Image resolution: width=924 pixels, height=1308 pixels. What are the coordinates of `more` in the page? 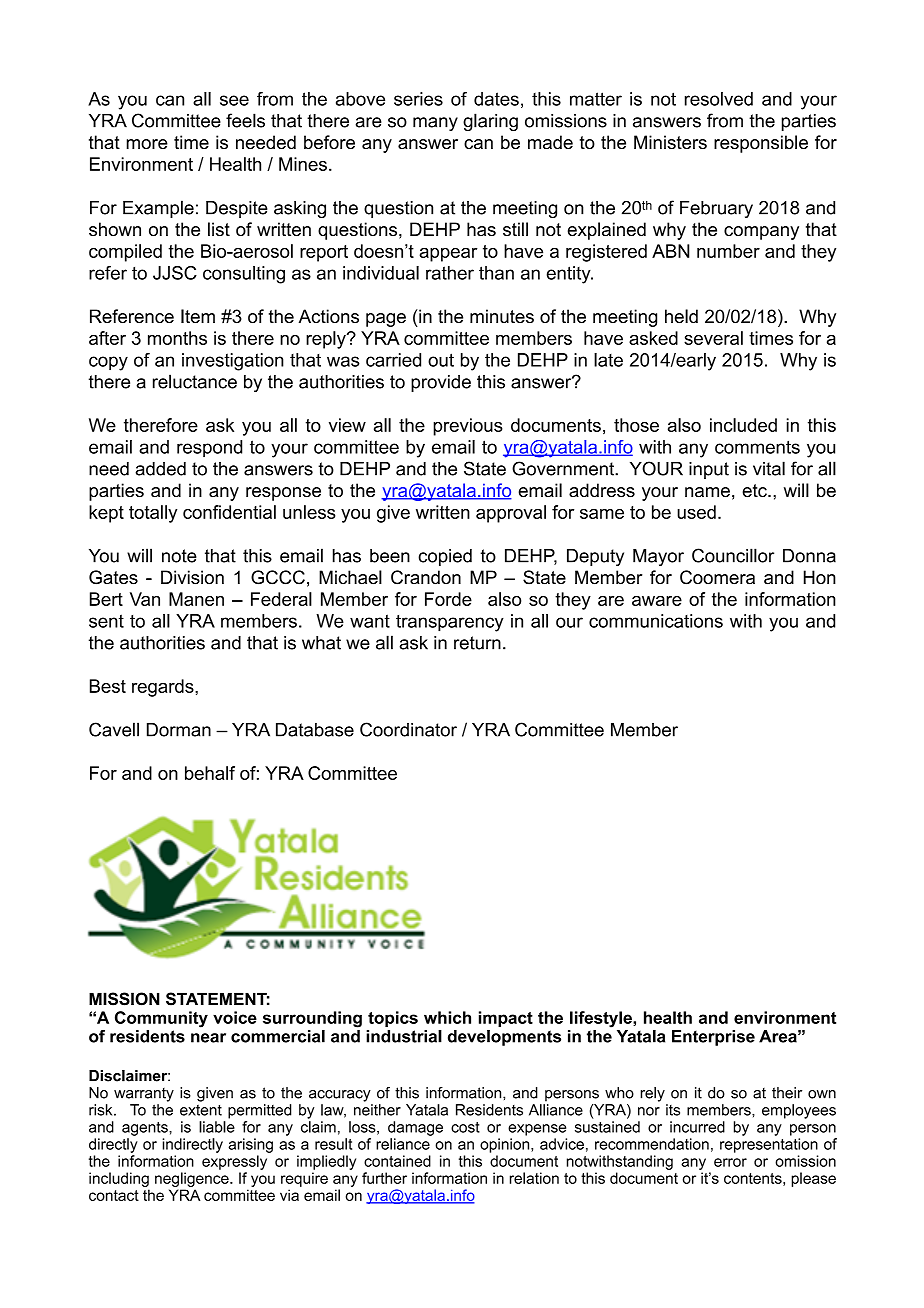 It's located at (147, 144).
